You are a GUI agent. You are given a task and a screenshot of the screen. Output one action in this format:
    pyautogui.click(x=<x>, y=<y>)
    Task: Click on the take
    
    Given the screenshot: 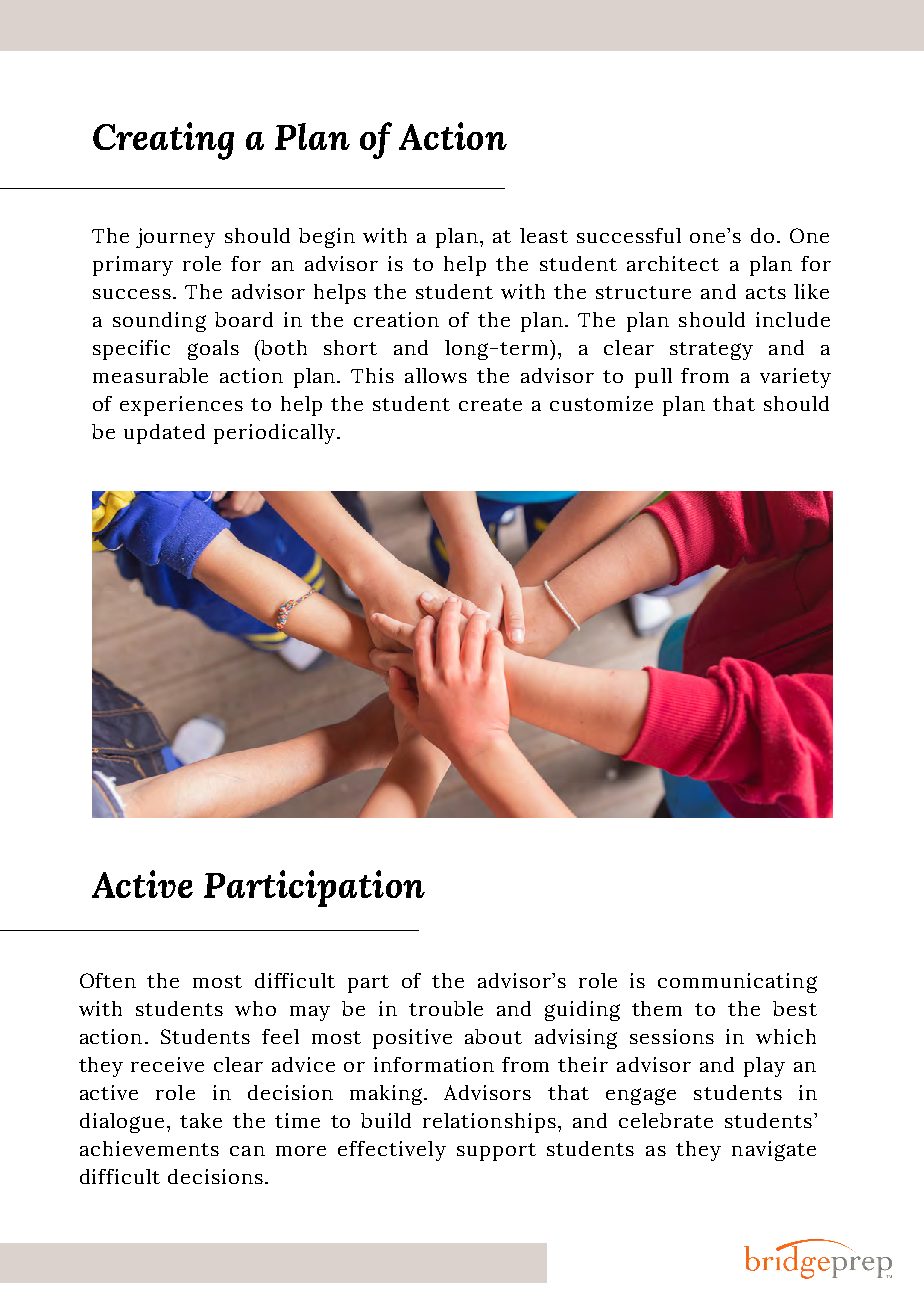 What is the action you would take?
    pyautogui.click(x=201, y=1120)
